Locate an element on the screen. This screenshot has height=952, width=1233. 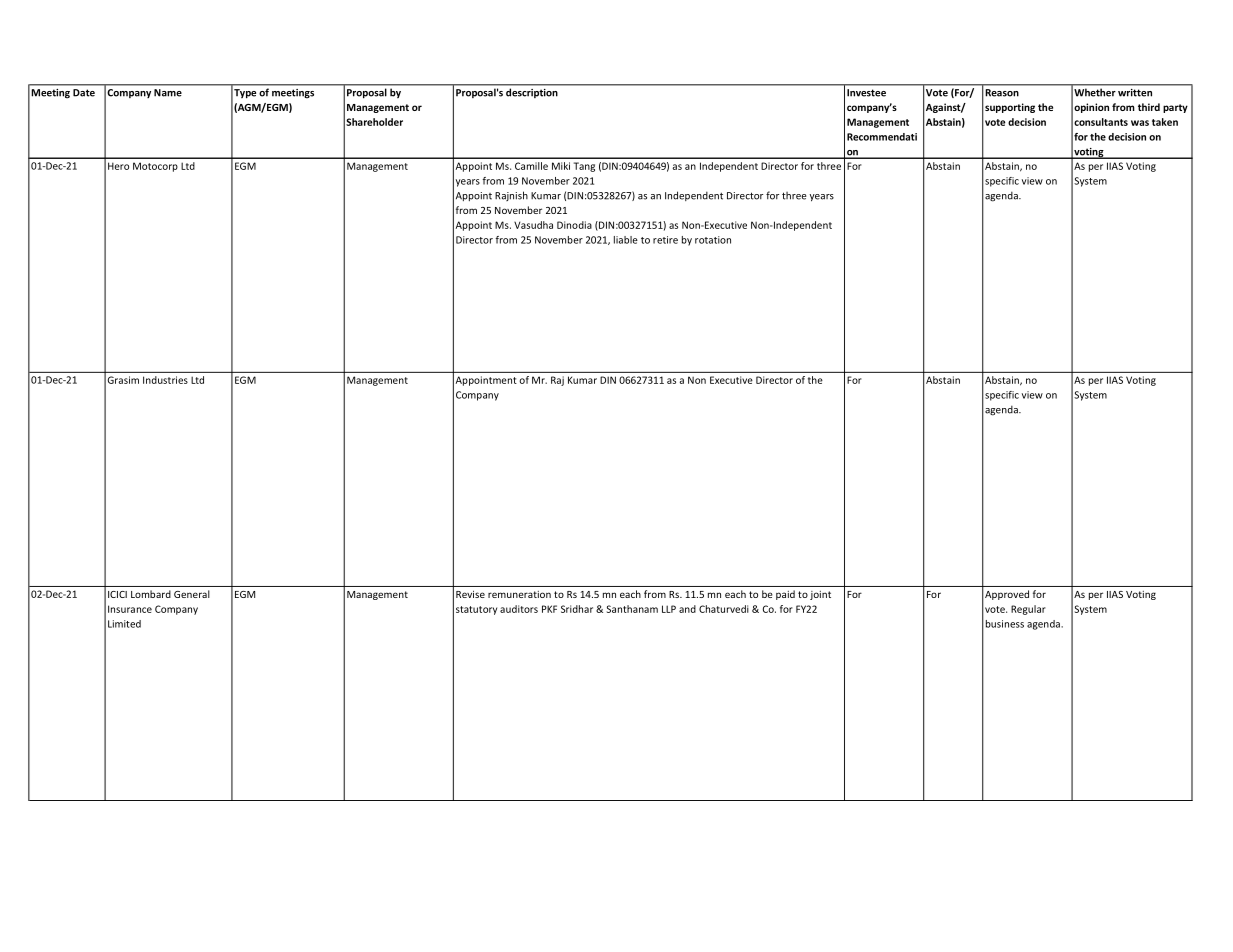
General is located at coordinates (192, 594).
